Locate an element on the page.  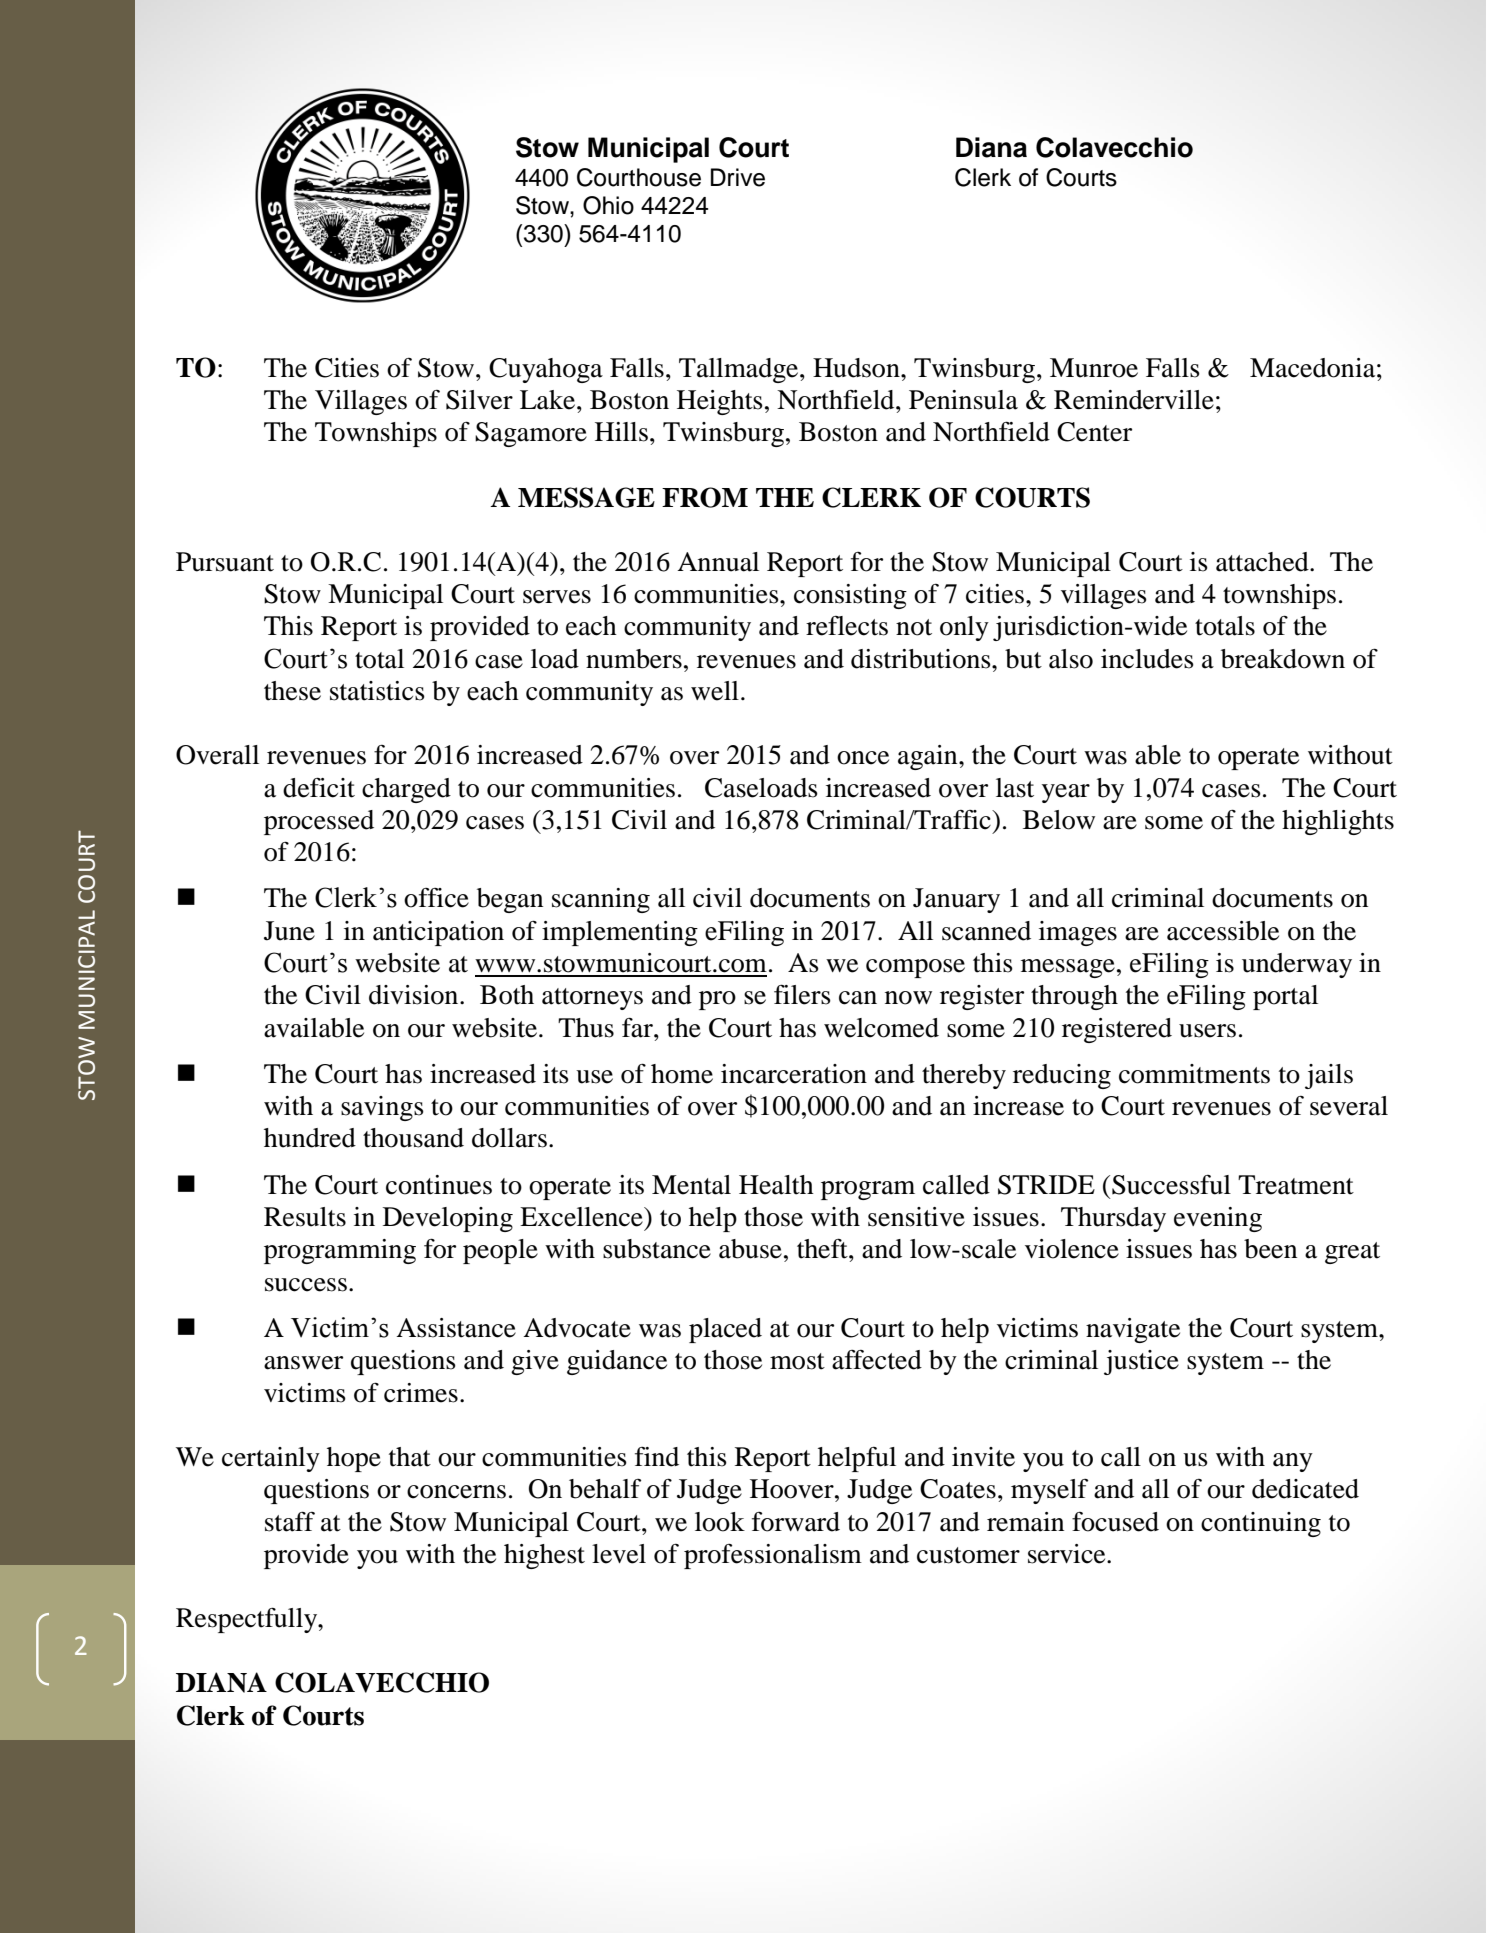
staff is located at coordinates (290, 1521).
